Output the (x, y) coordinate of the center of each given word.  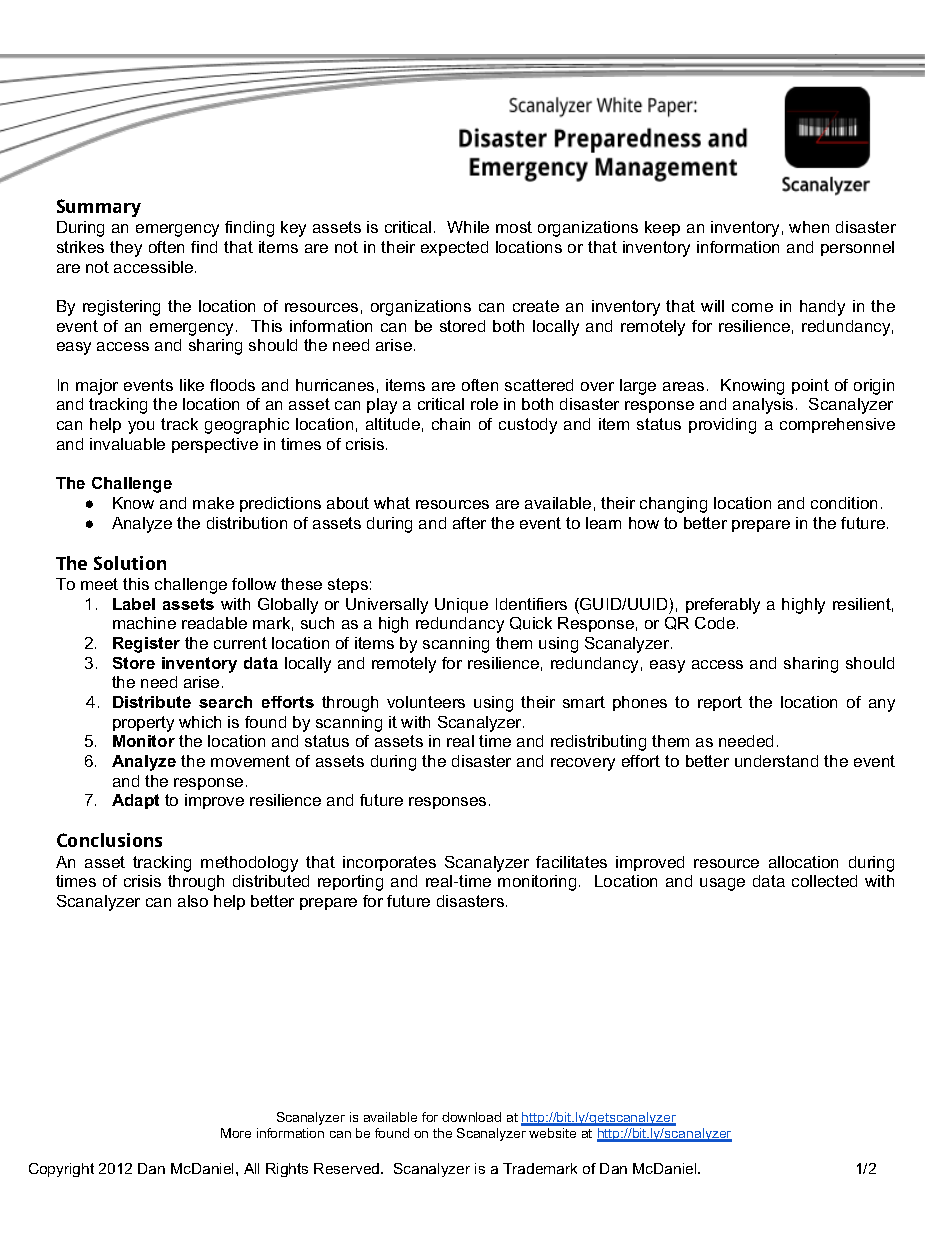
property (143, 724)
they (126, 249)
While (468, 227)
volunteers (426, 702)
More (236, 1133)
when (809, 227)
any (882, 705)
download (471, 1117)
